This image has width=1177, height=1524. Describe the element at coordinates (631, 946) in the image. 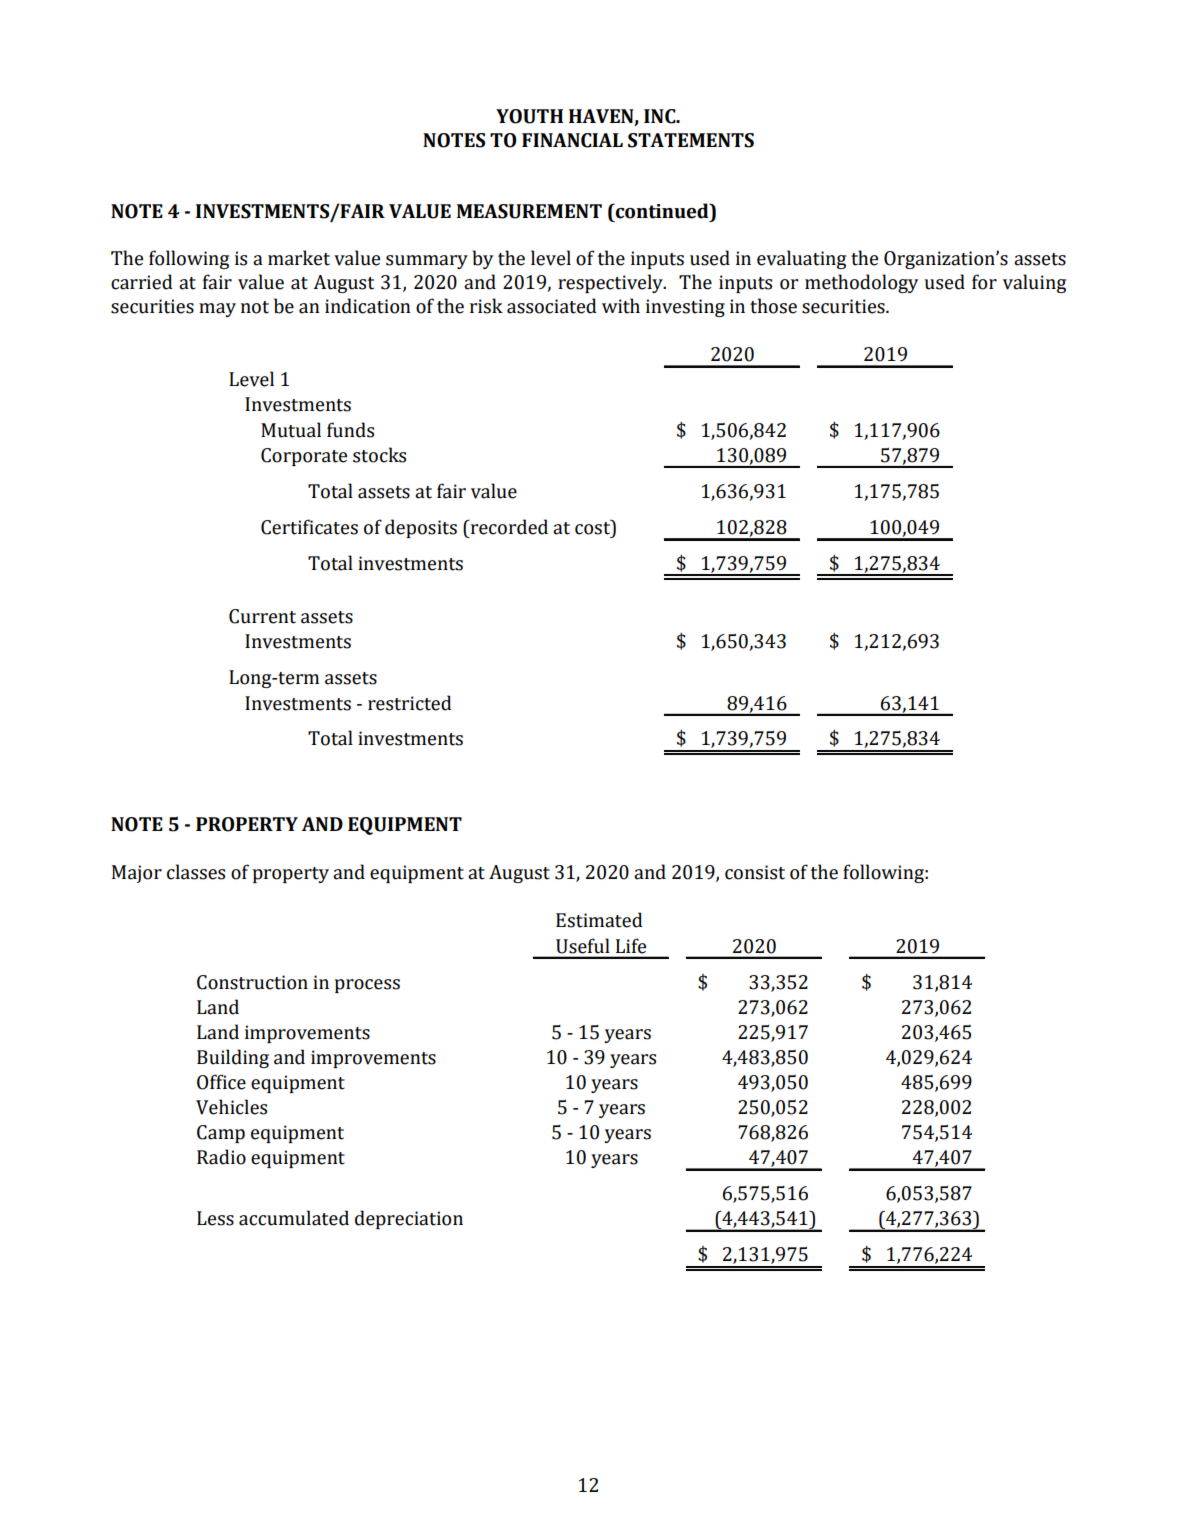

I see `Life` at that location.
